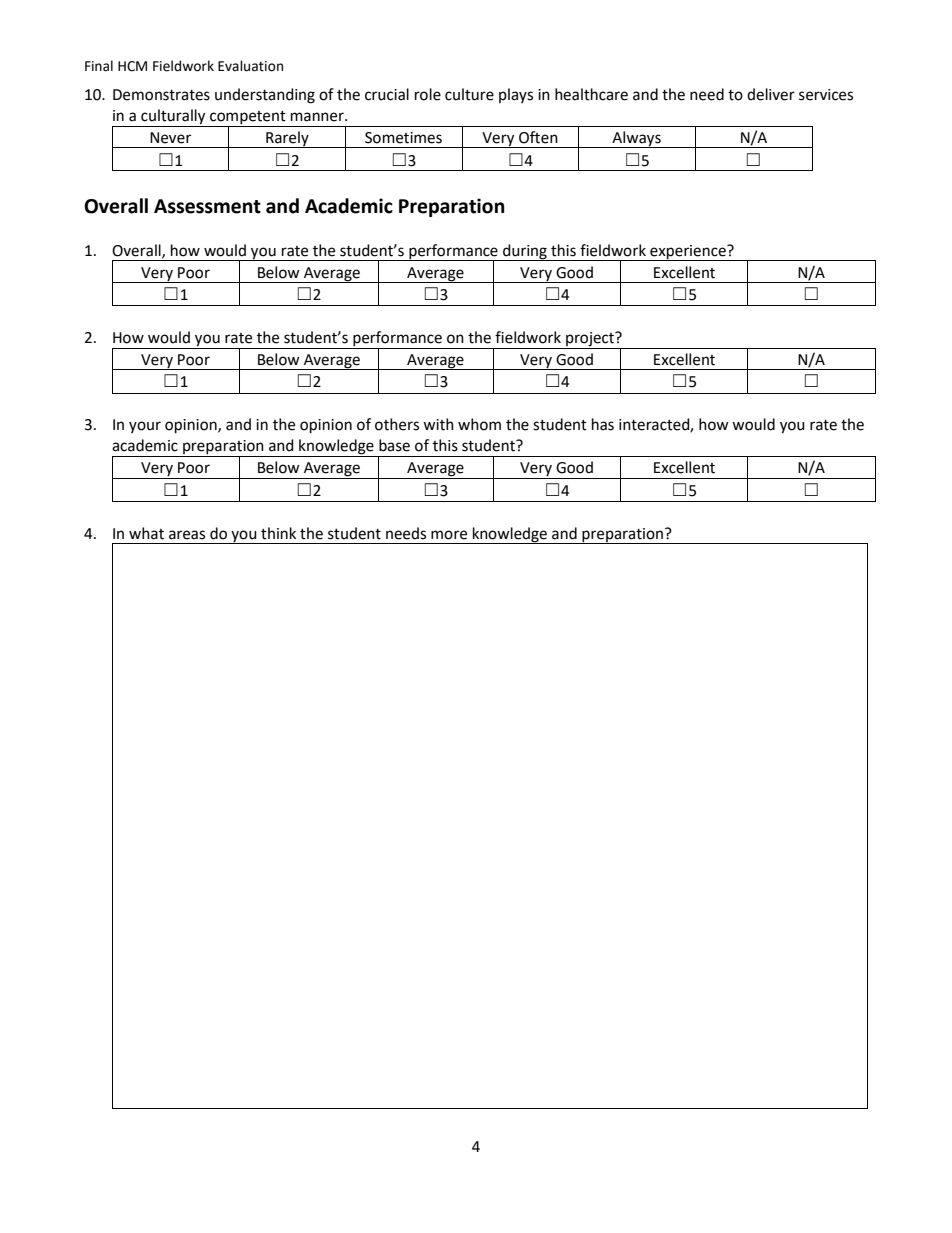 This image has height=1233, width=952. What do you see at coordinates (403, 138) in the image?
I see `Sometimes` at bounding box center [403, 138].
